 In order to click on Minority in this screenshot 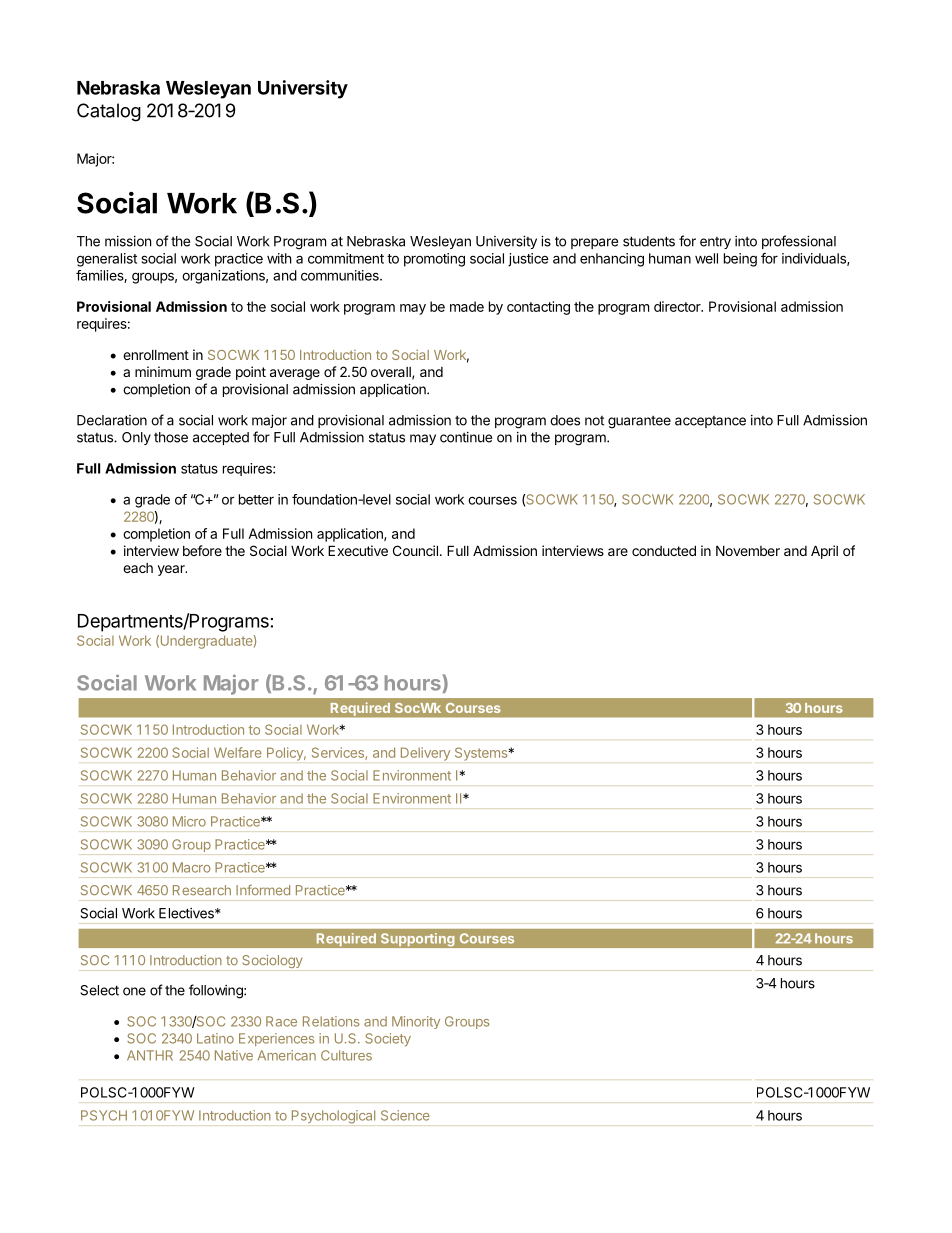, I will do `click(416, 1022)`.
